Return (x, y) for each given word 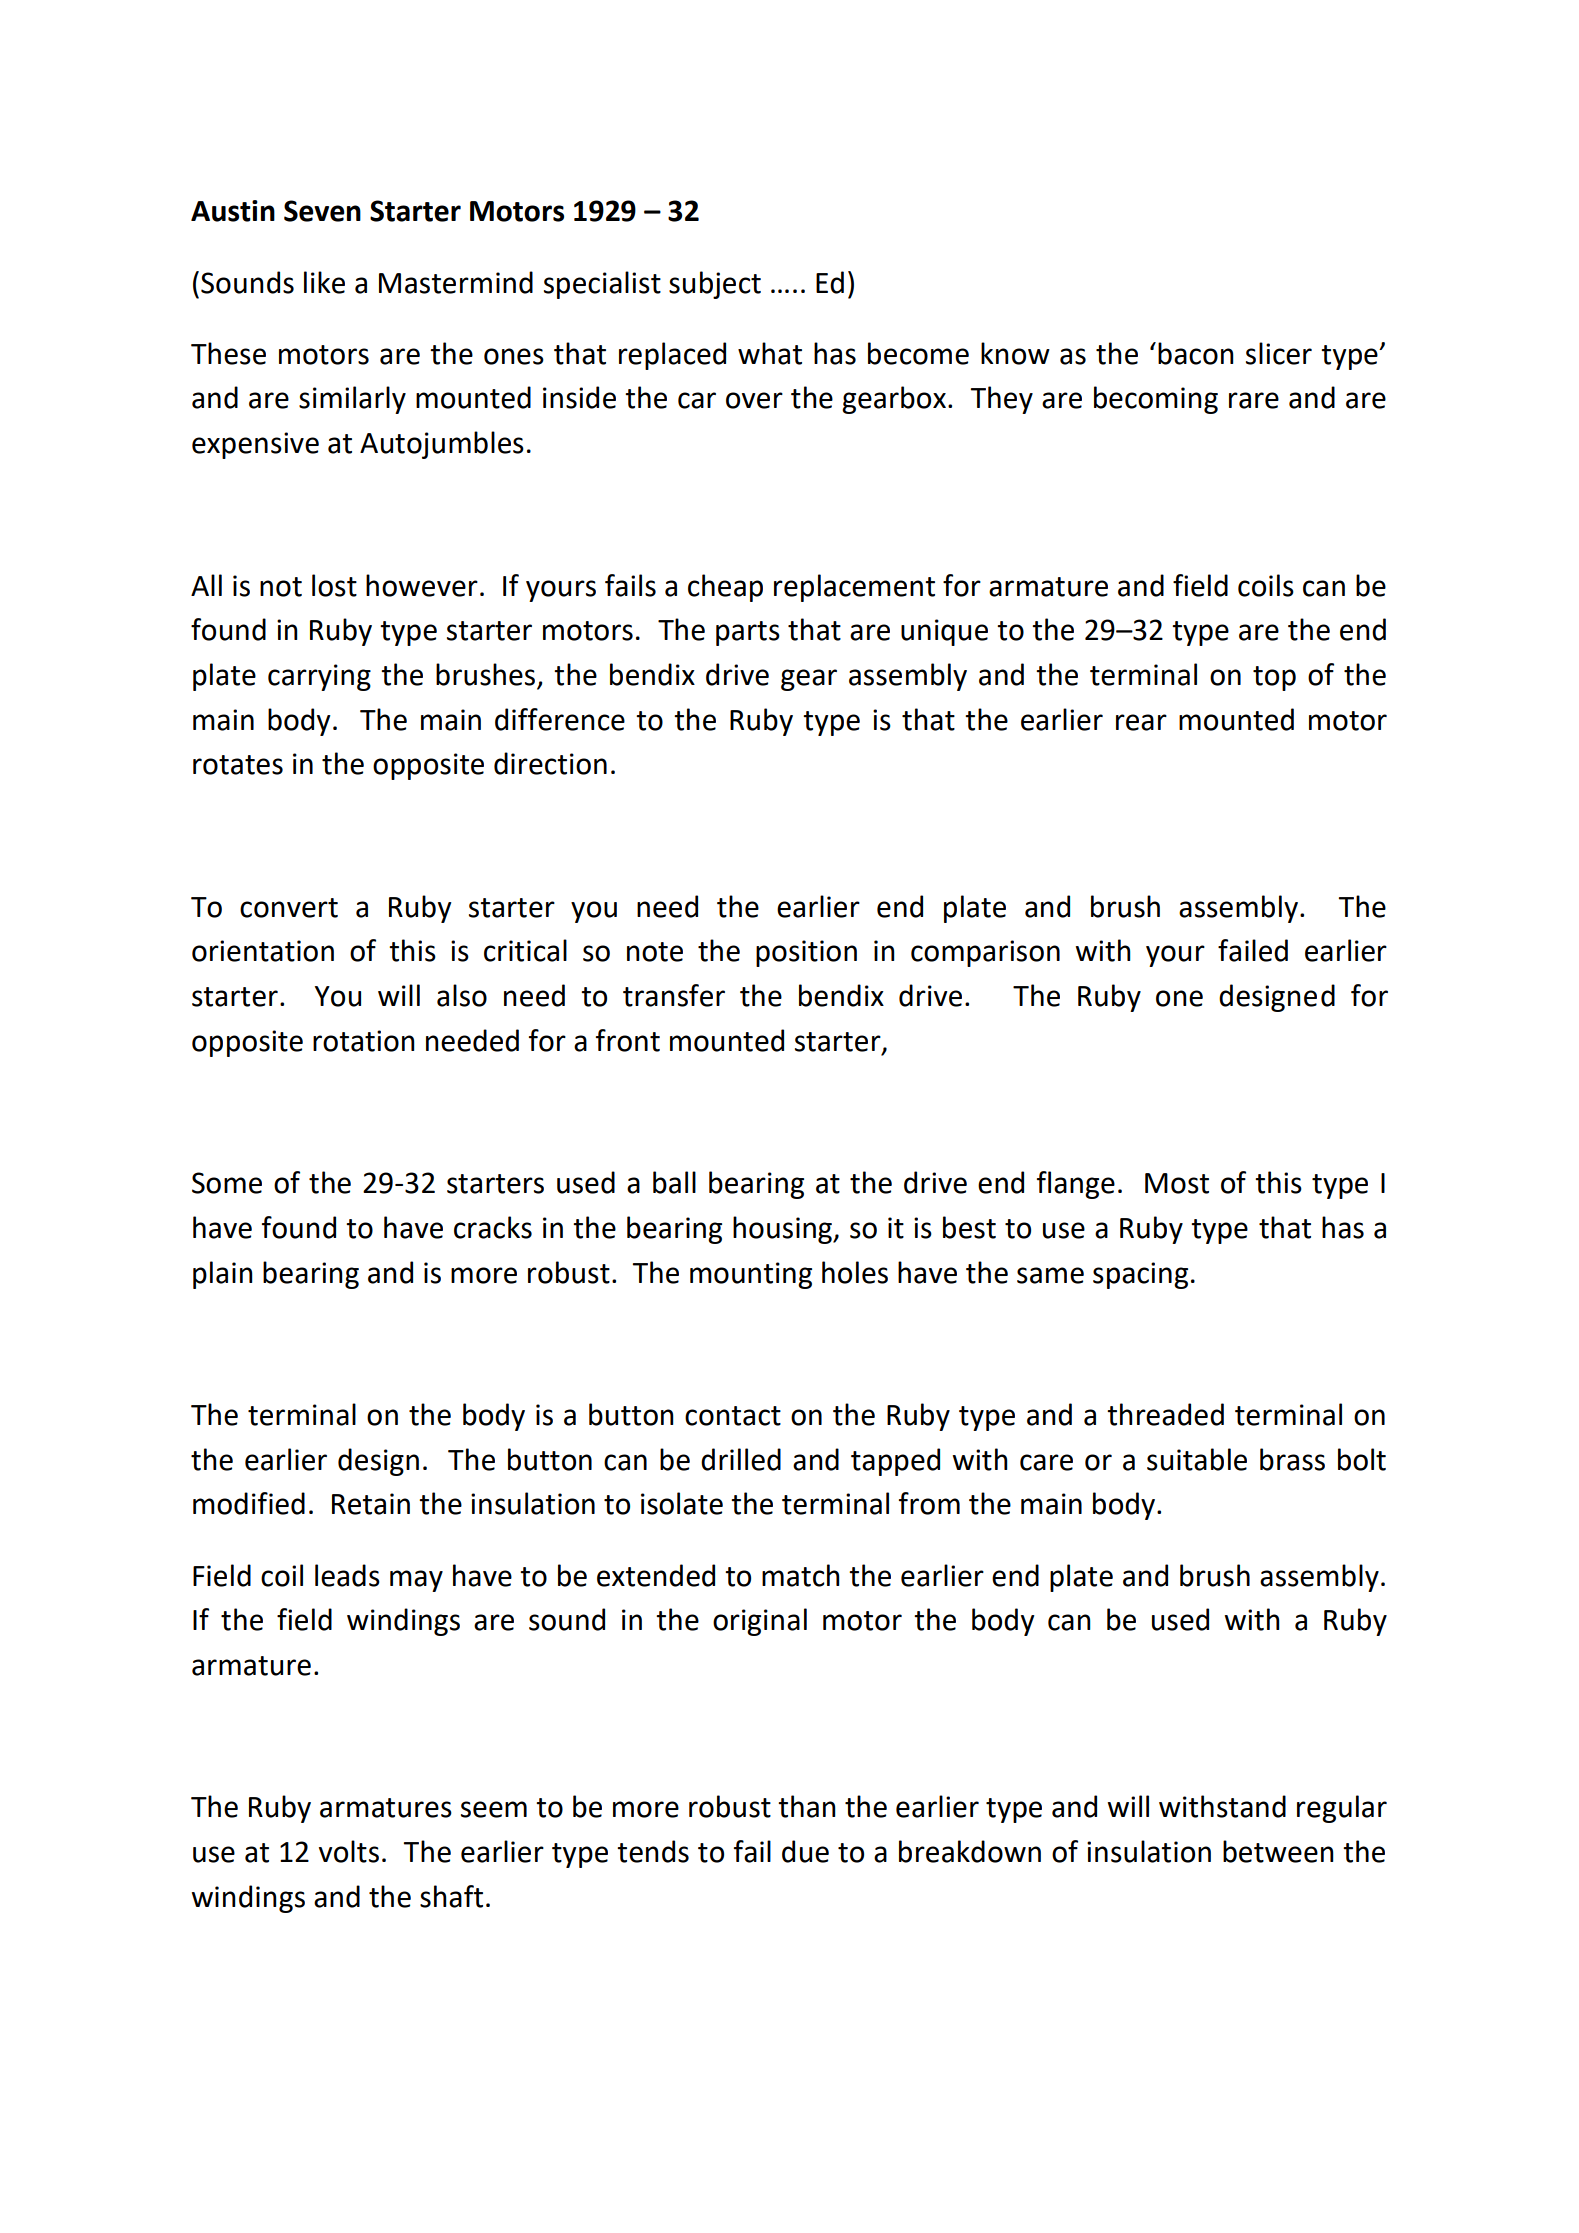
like (324, 282)
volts (349, 1851)
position (806, 953)
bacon (1196, 353)
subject (715, 285)
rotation (364, 1041)
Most (1177, 1183)
